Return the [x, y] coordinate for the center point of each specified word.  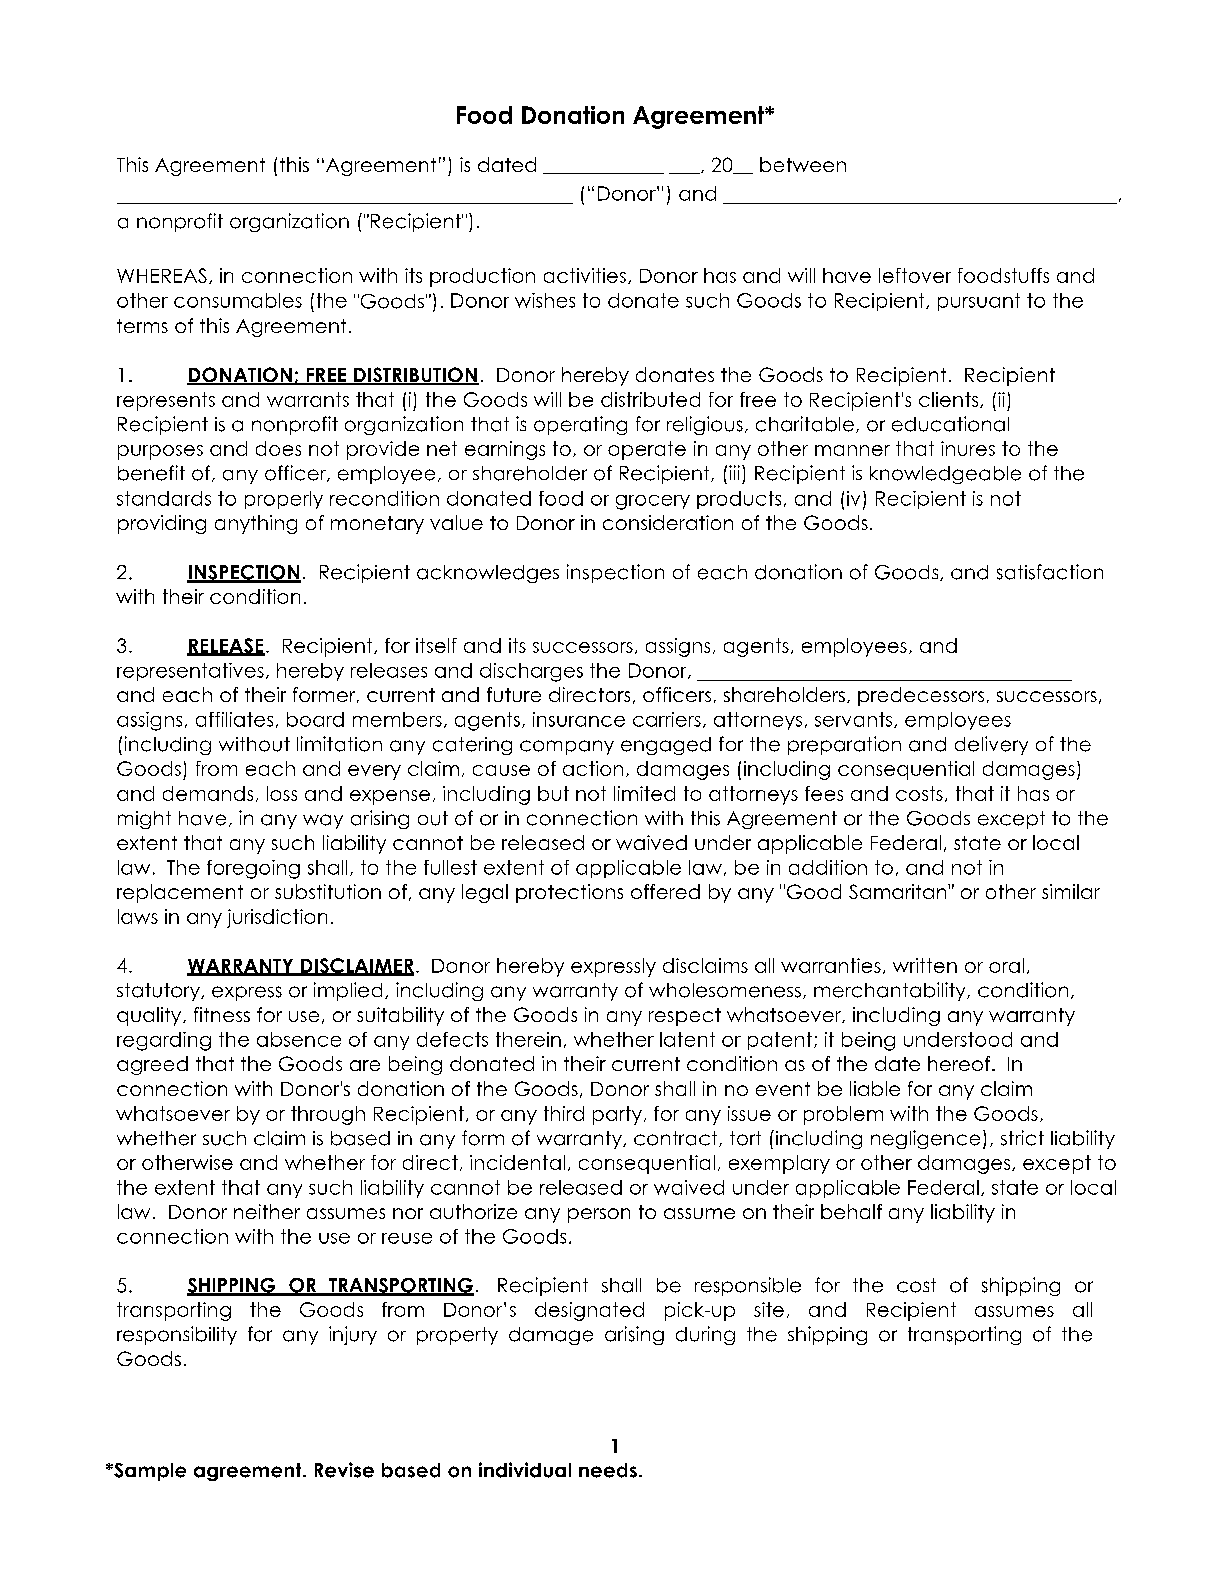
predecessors [921, 696]
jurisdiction [277, 918]
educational [950, 424]
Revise [344, 1470]
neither [267, 1211]
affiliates [234, 719]
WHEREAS [162, 275]
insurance [579, 719]
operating [580, 425]
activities [585, 275]
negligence [925, 1139]
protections [569, 893]
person [599, 1215]
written [925, 965]
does [278, 448]
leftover [915, 275]
